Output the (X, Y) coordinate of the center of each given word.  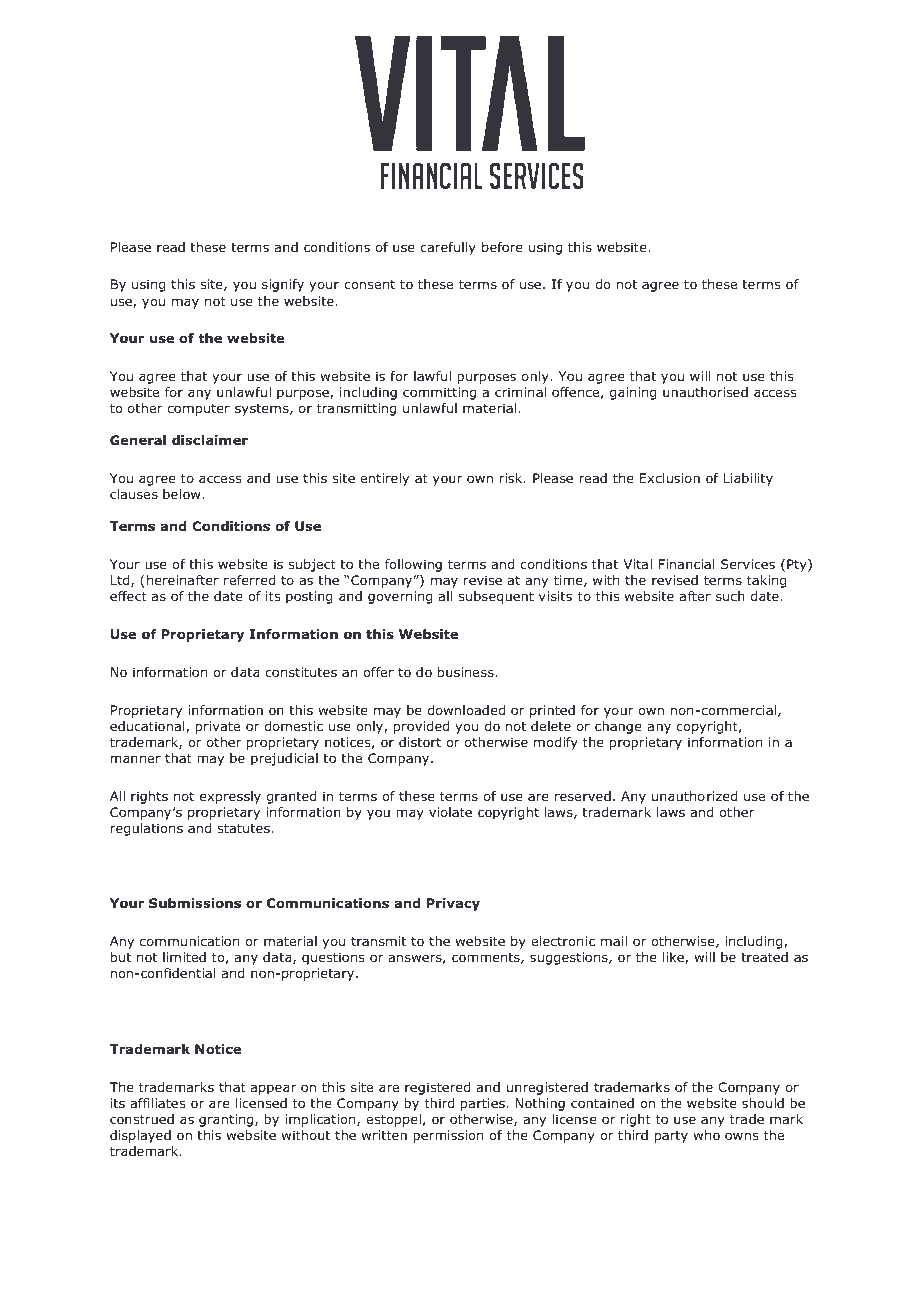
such (730, 596)
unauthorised (705, 392)
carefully (448, 248)
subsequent (496, 597)
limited (184, 957)
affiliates (157, 1103)
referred (249, 580)
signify (283, 285)
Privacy (453, 904)
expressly (230, 797)
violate (450, 812)
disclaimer (210, 440)
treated (764, 957)
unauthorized (694, 796)
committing (439, 393)
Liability (748, 479)
